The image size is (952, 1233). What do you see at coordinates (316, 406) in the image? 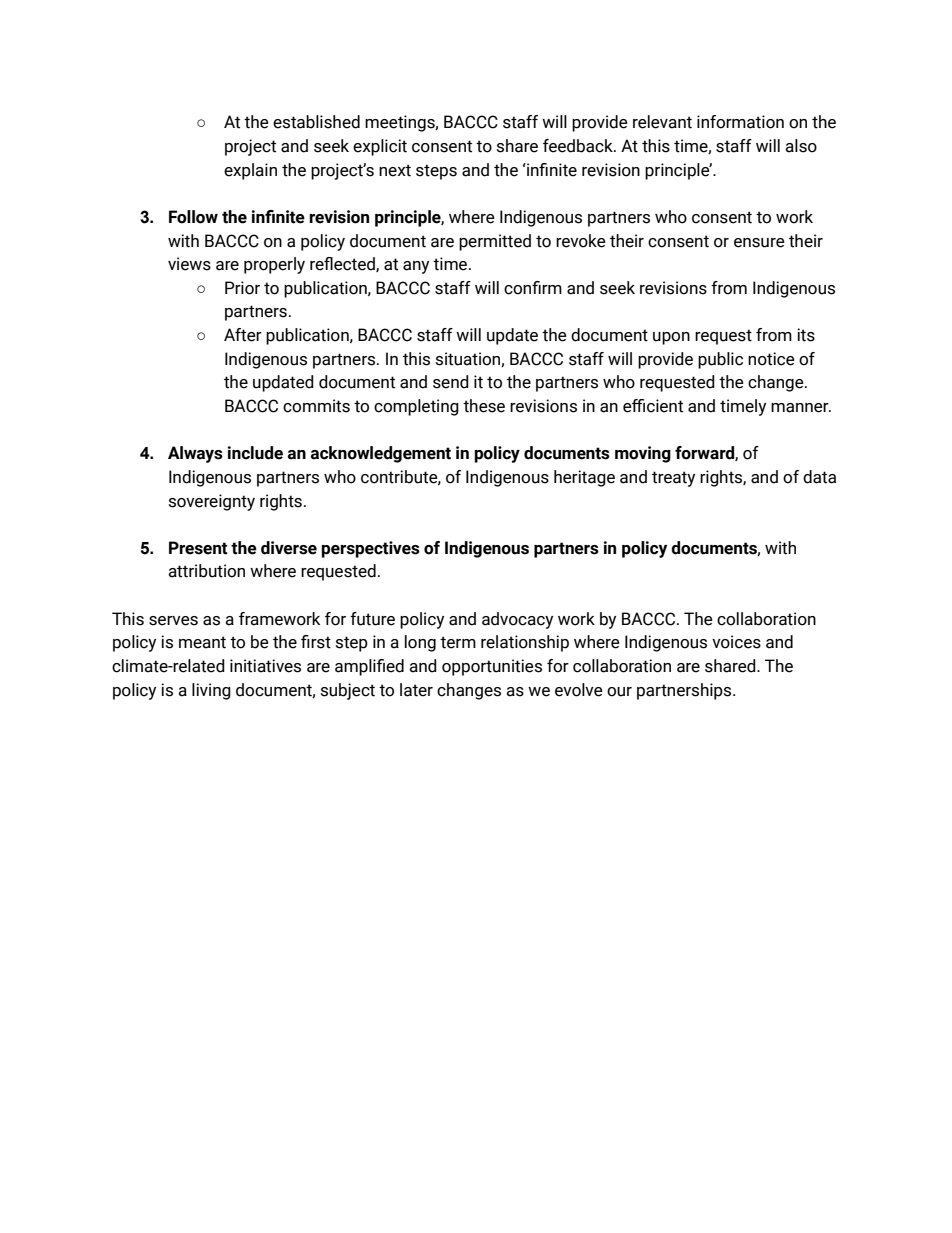
I see `commits` at bounding box center [316, 406].
